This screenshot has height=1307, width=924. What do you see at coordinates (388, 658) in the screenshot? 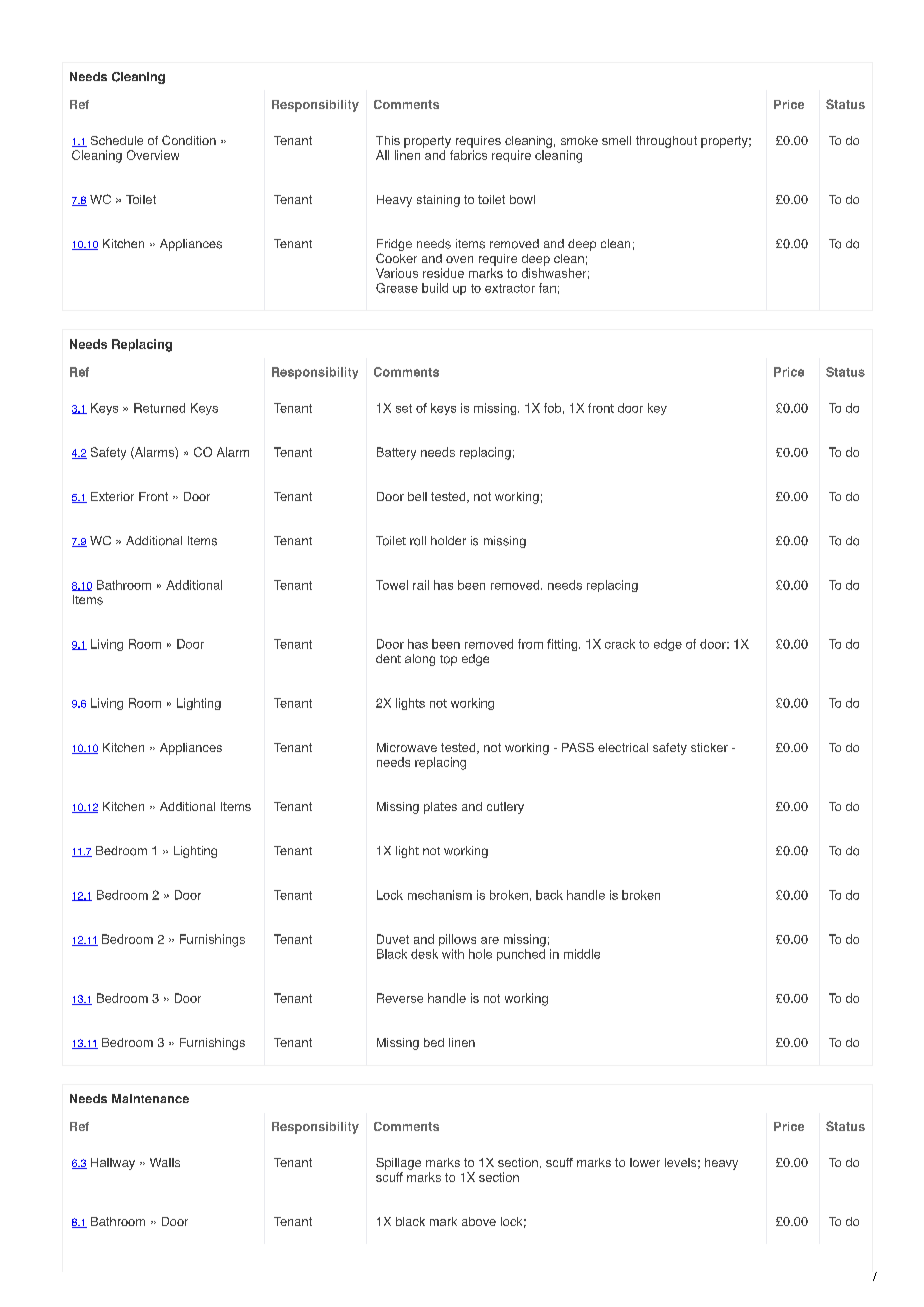
I see `dent` at bounding box center [388, 658].
